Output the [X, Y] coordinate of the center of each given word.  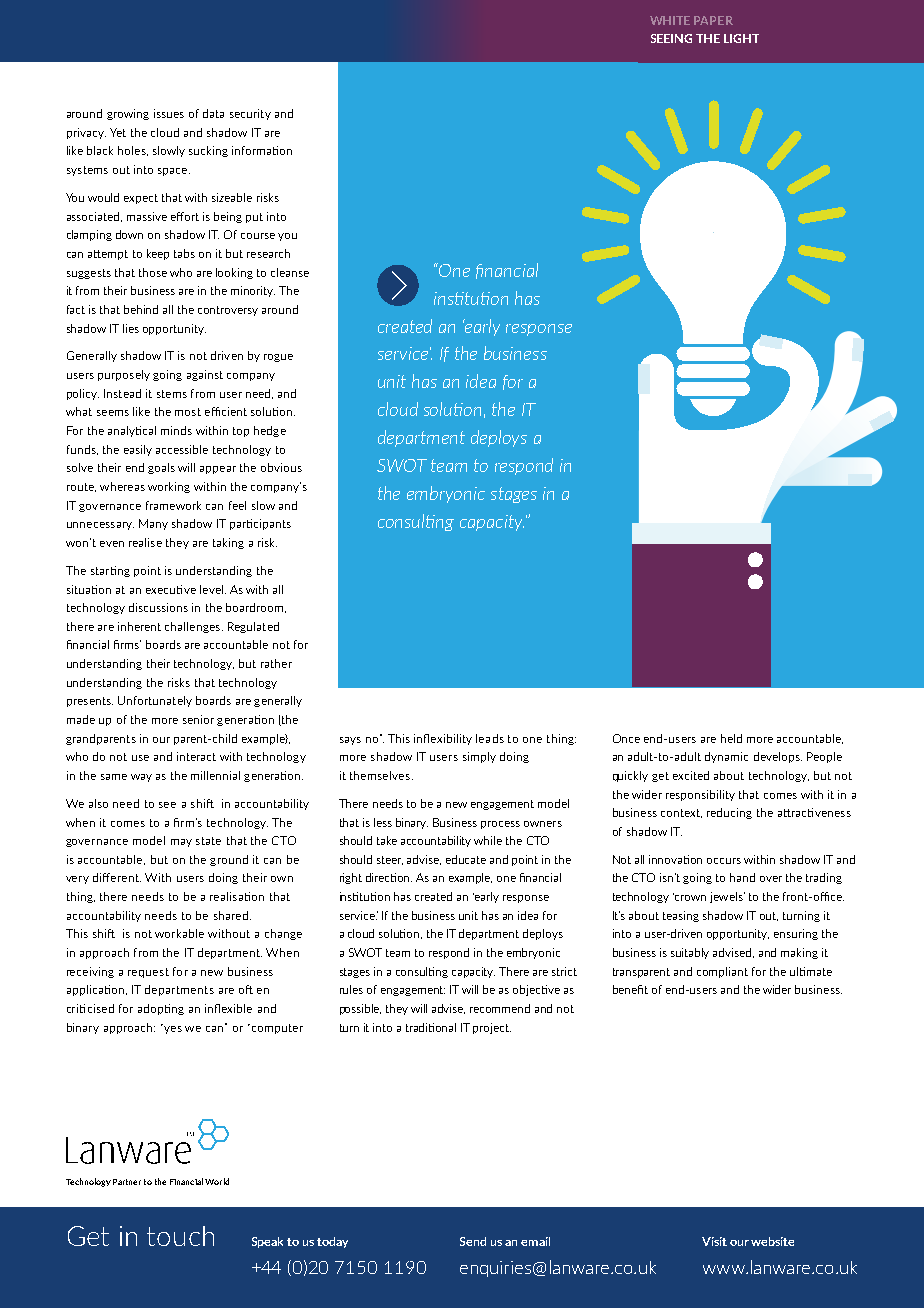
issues [169, 113]
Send [473, 1241]
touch [180, 1236]
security [250, 114]
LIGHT [741, 38]
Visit [714, 1241]
